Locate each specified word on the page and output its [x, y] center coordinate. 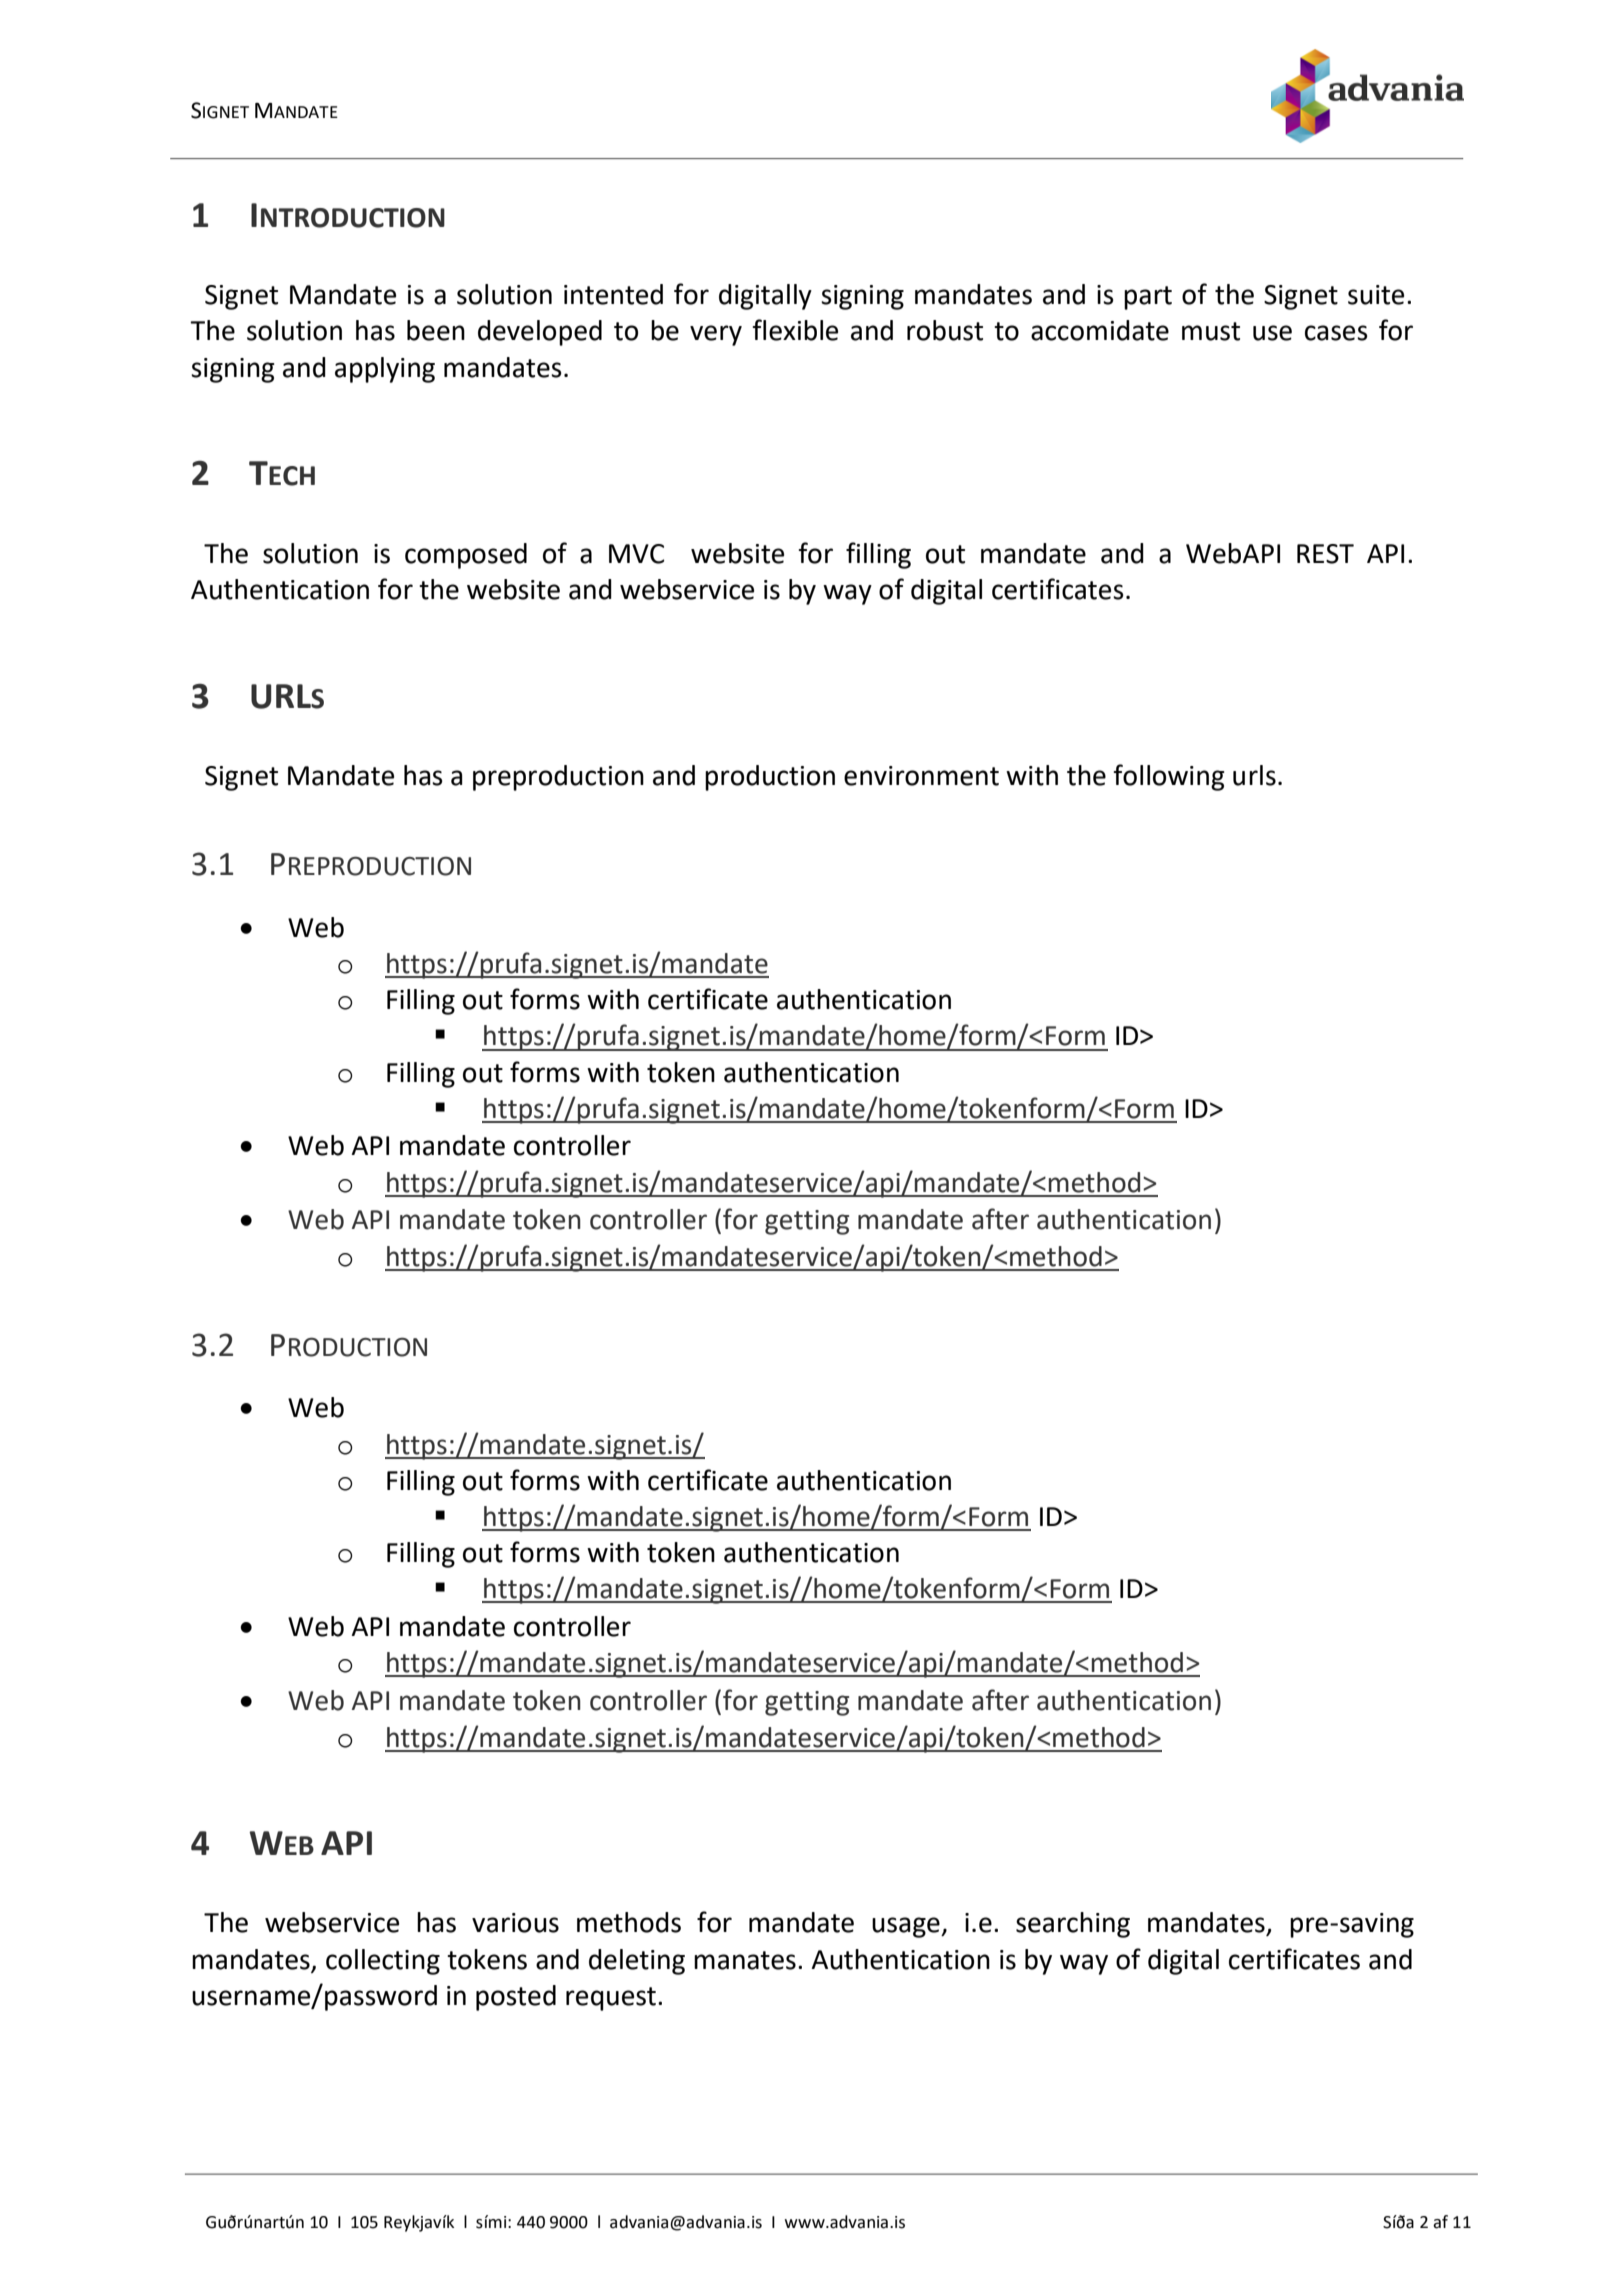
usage [907, 1927]
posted [516, 1998]
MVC [636, 554]
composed [466, 556]
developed [540, 333]
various [515, 1923]
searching [1073, 1925]
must [1211, 331]
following [1169, 777]
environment [921, 776]
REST [1325, 554]
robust [945, 330]
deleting [637, 1962]
